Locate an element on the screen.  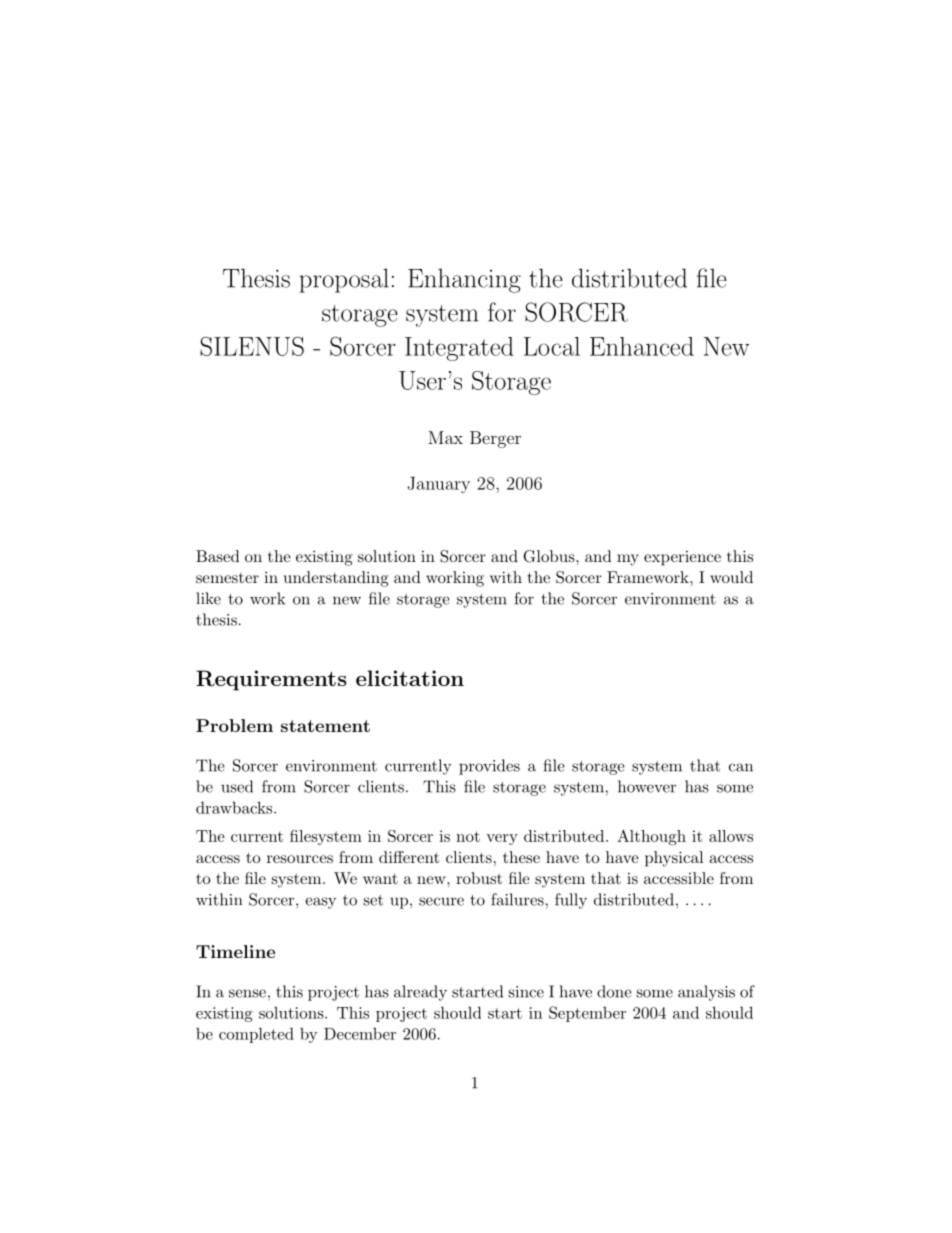
Requirements is located at coordinates (271, 680).
